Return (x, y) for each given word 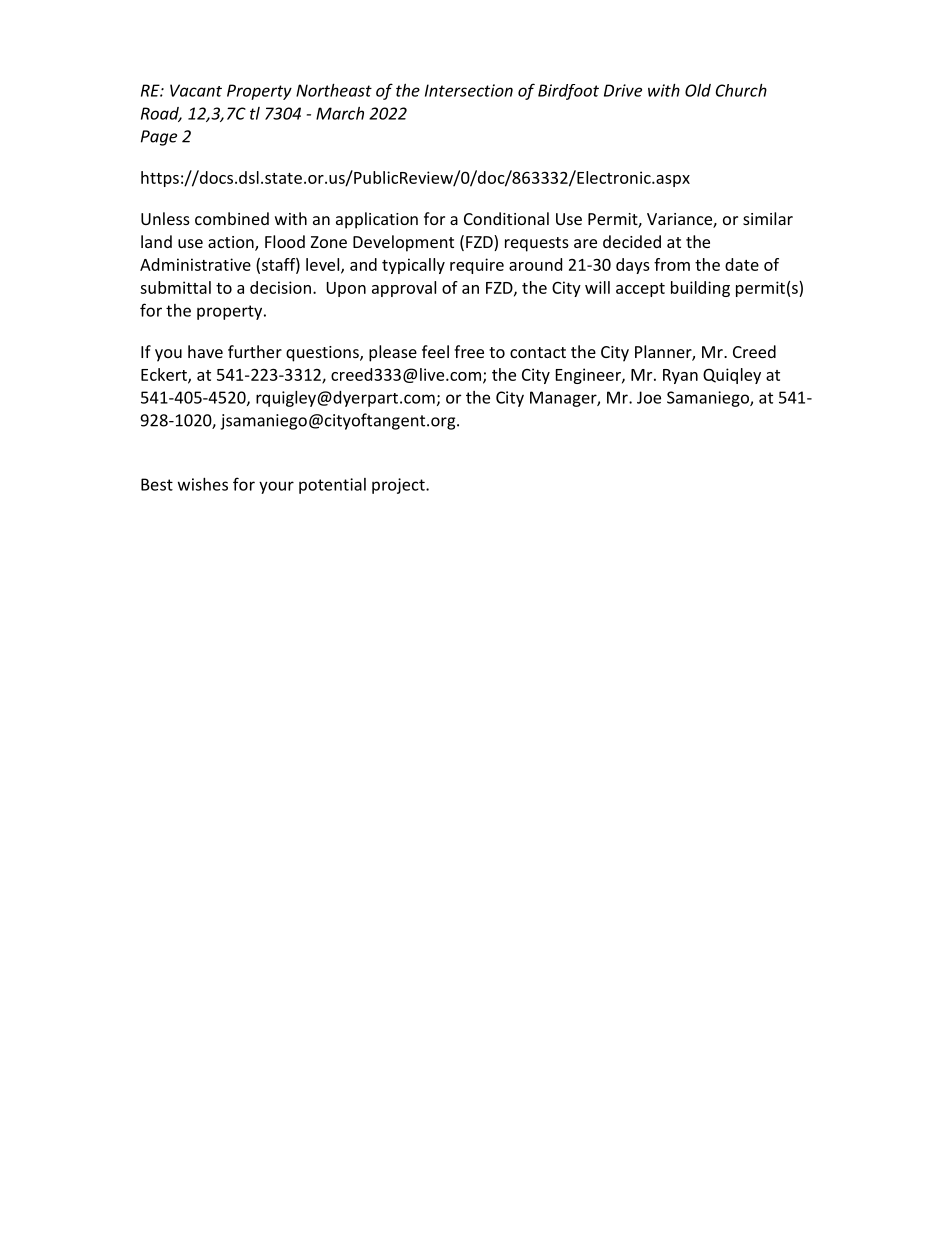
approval (404, 289)
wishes (203, 484)
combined (232, 218)
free (469, 351)
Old (698, 90)
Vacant (196, 90)
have (205, 351)
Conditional (506, 218)
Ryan (680, 376)
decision (280, 287)
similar (768, 218)
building (700, 289)
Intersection (469, 90)
